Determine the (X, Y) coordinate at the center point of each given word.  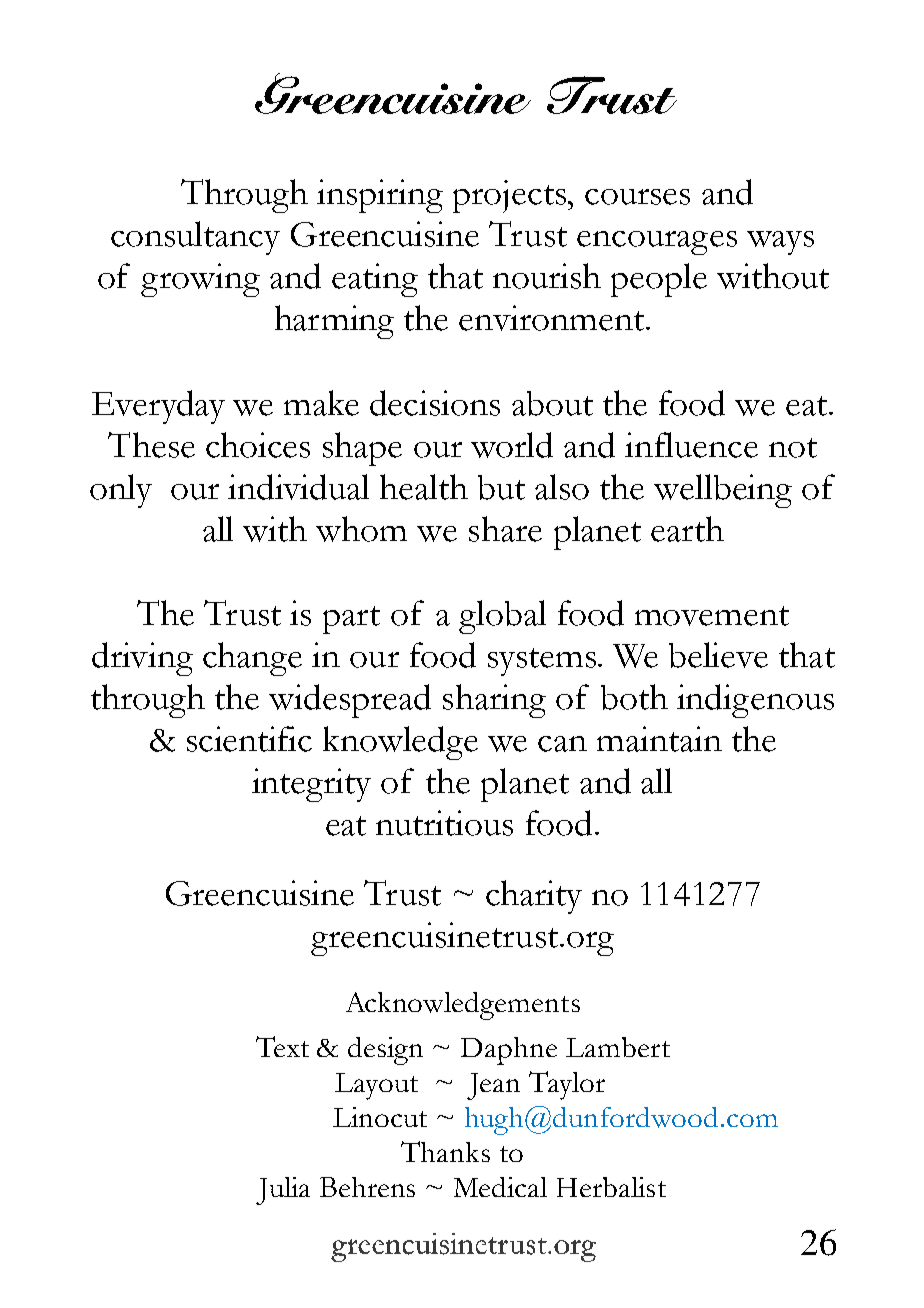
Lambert (618, 1047)
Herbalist (611, 1187)
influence (691, 445)
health (424, 487)
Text (282, 1046)
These (151, 445)
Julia (283, 1191)
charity (534, 897)
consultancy (195, 238)
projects (509, 196)
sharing (494, 701)
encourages (657, 243)
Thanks (445, 1151)
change (252, 659)
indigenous (755, 701)
